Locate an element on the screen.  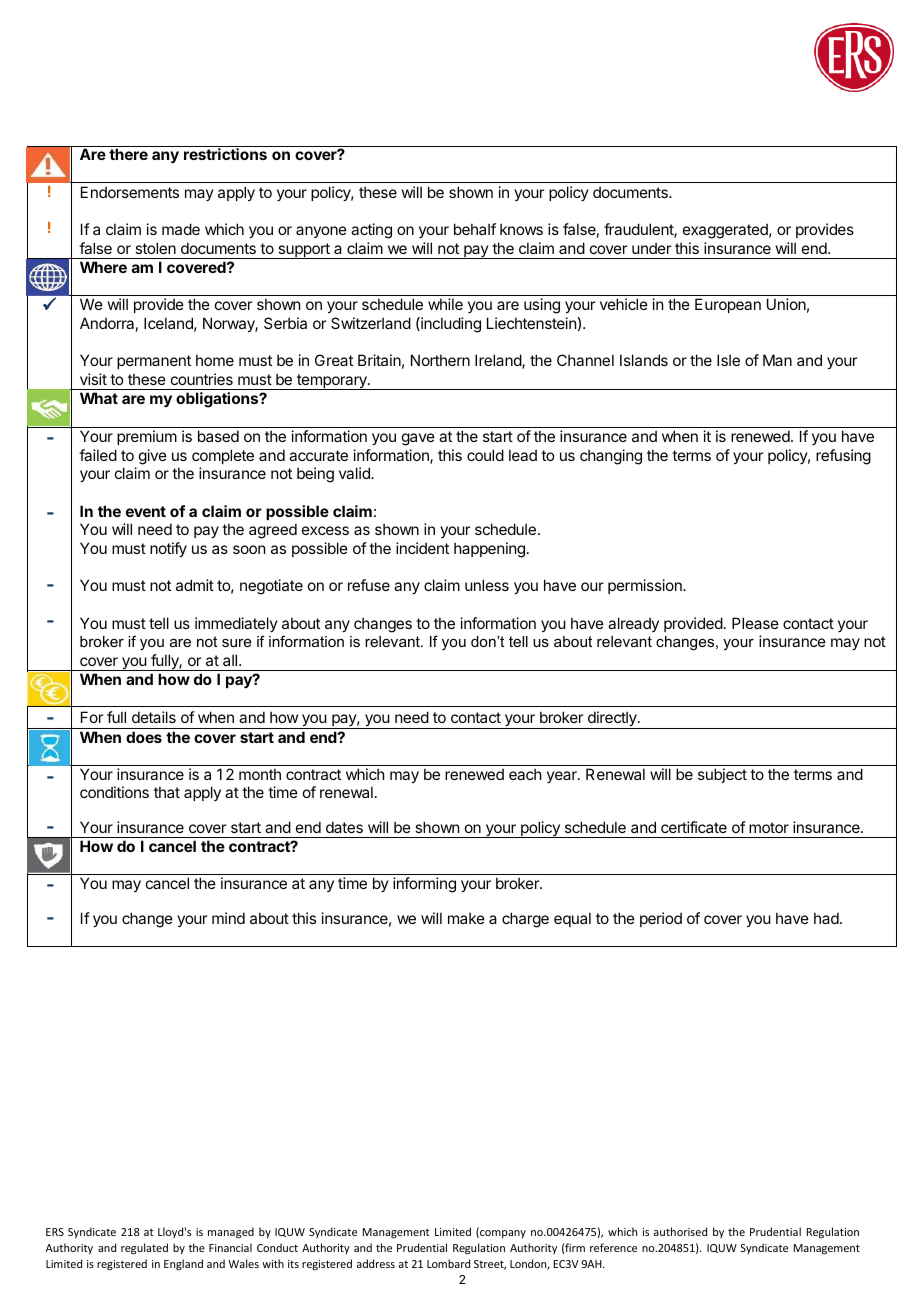
notify is located at coordinates (168, 549).
